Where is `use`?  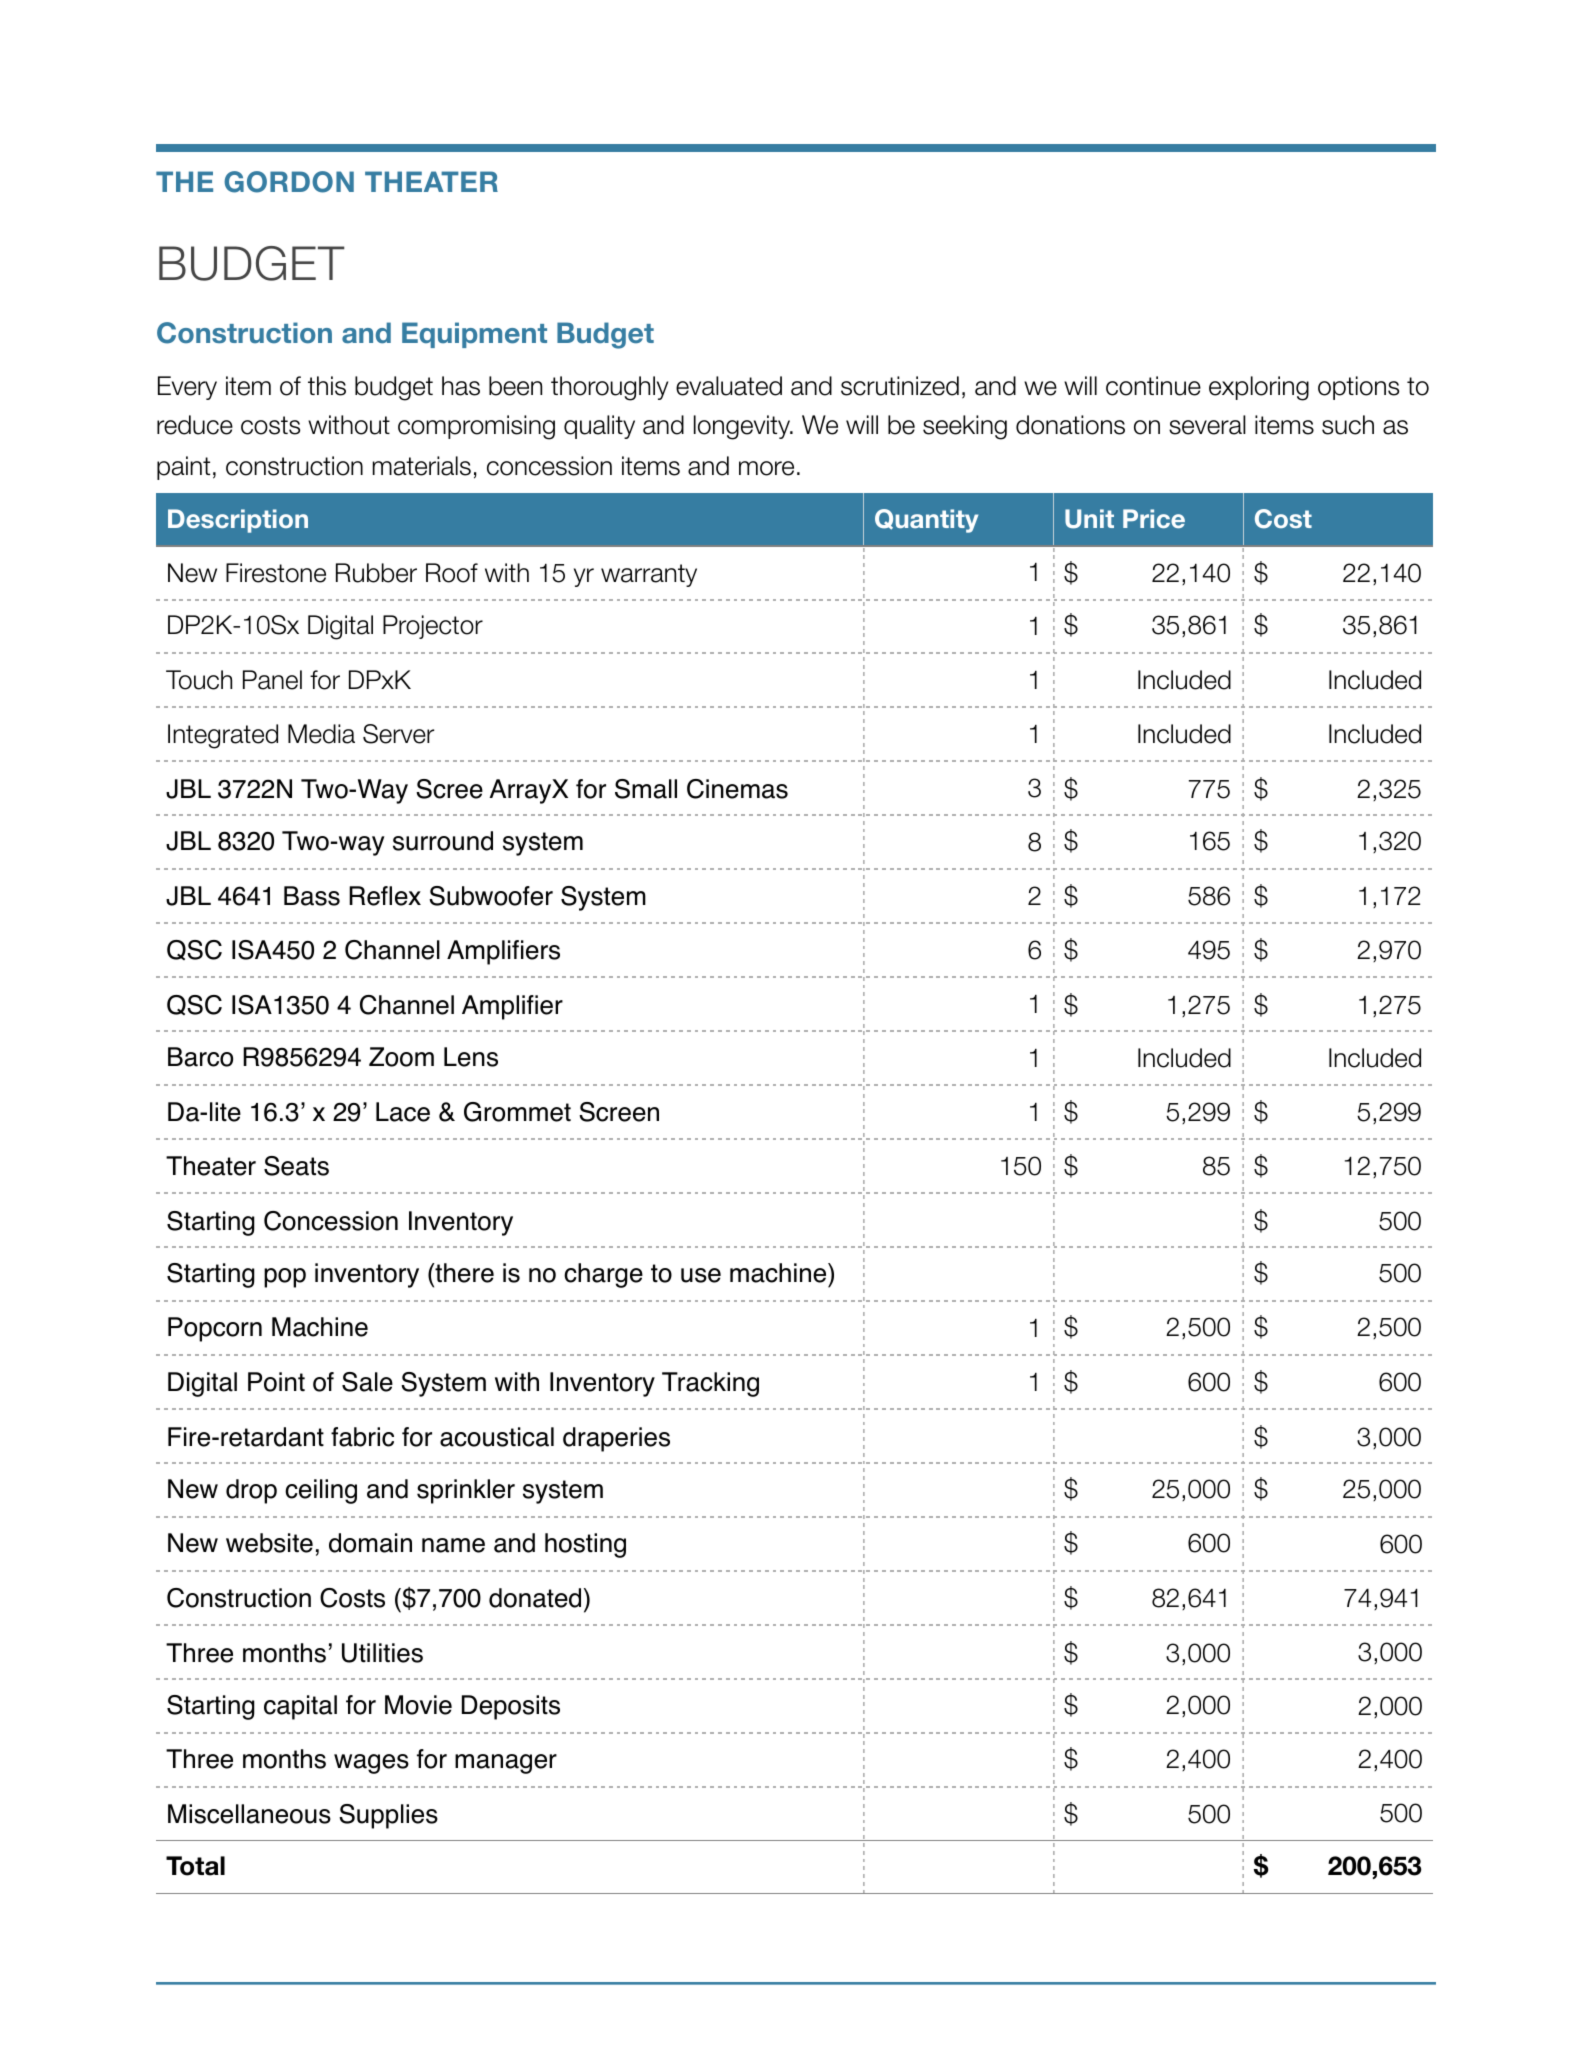
use is located at coordinates (701, 1275).
